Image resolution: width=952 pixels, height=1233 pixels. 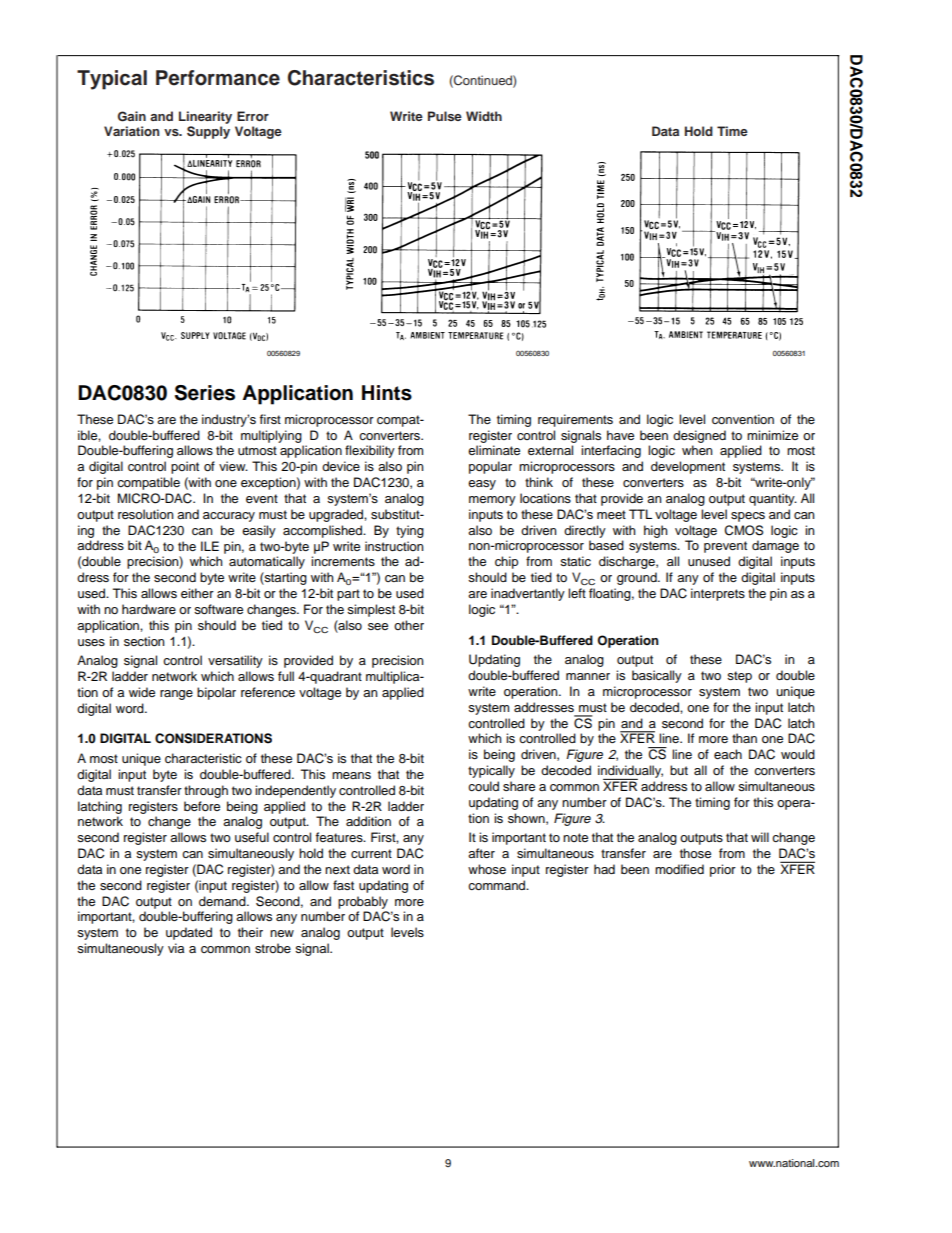 I want to click on command, so click(x=498, y=885).
